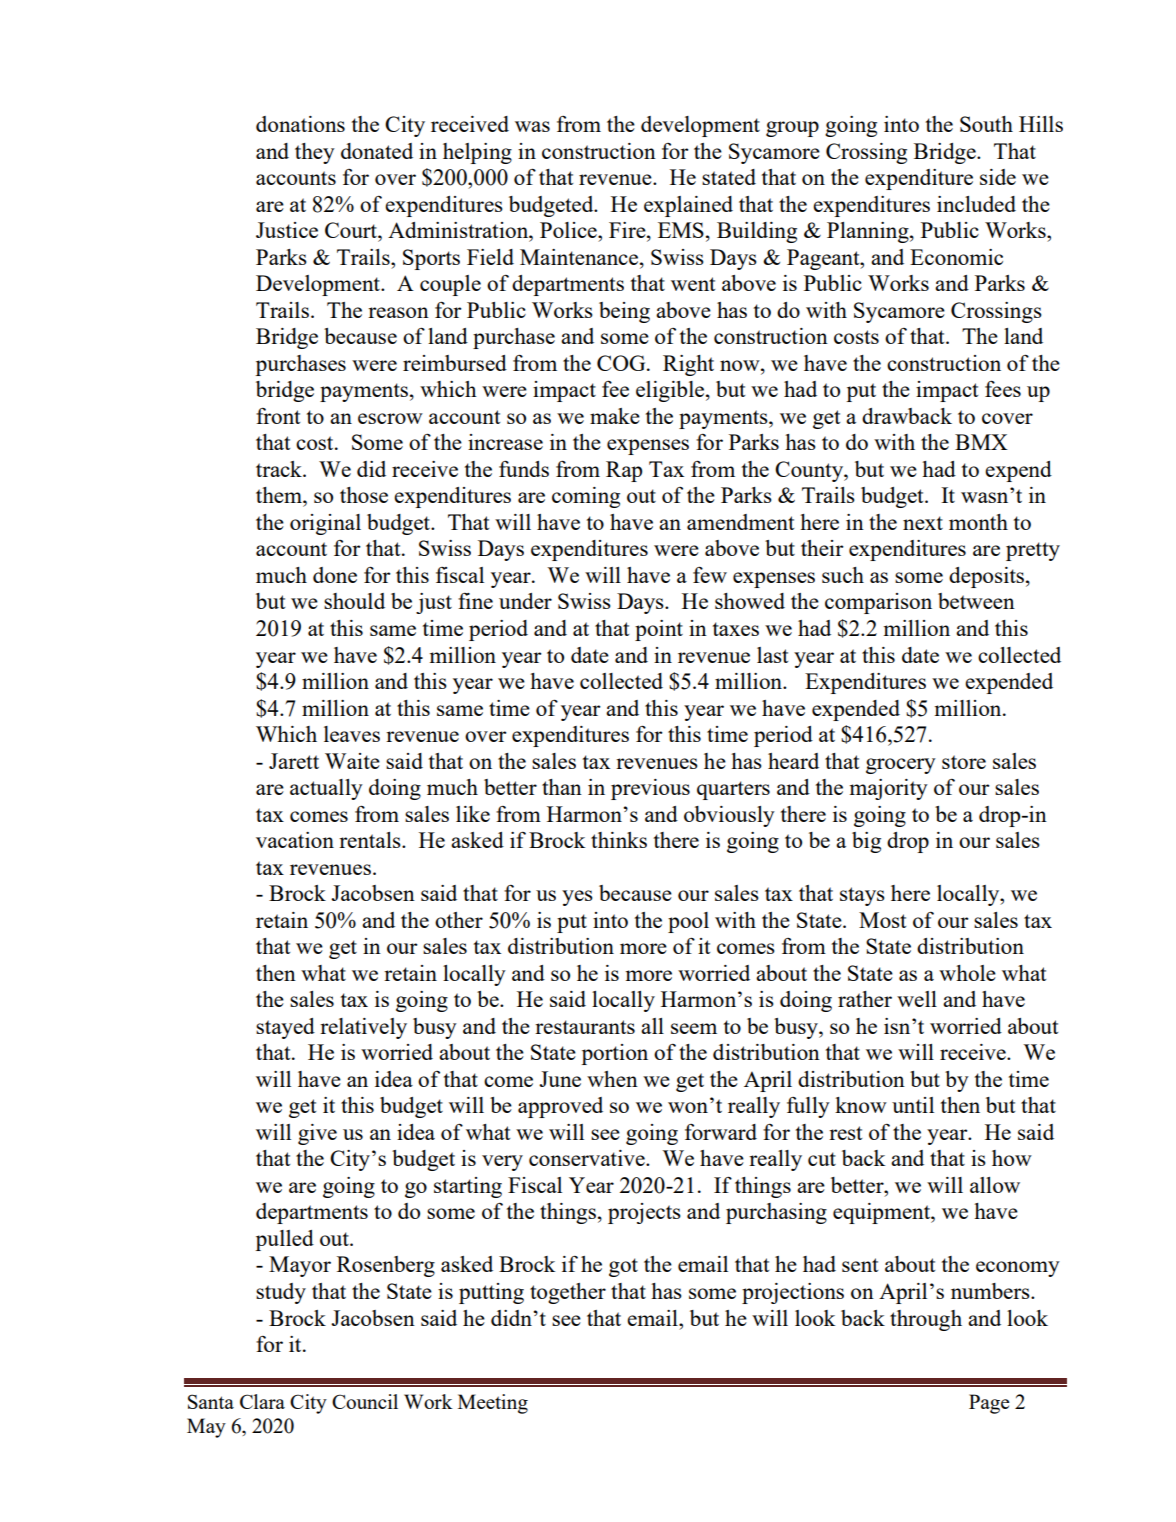  What do you see at coordinates (650, 789) in the screenshot?
I see `previous` at bounding box center [650, 789].
